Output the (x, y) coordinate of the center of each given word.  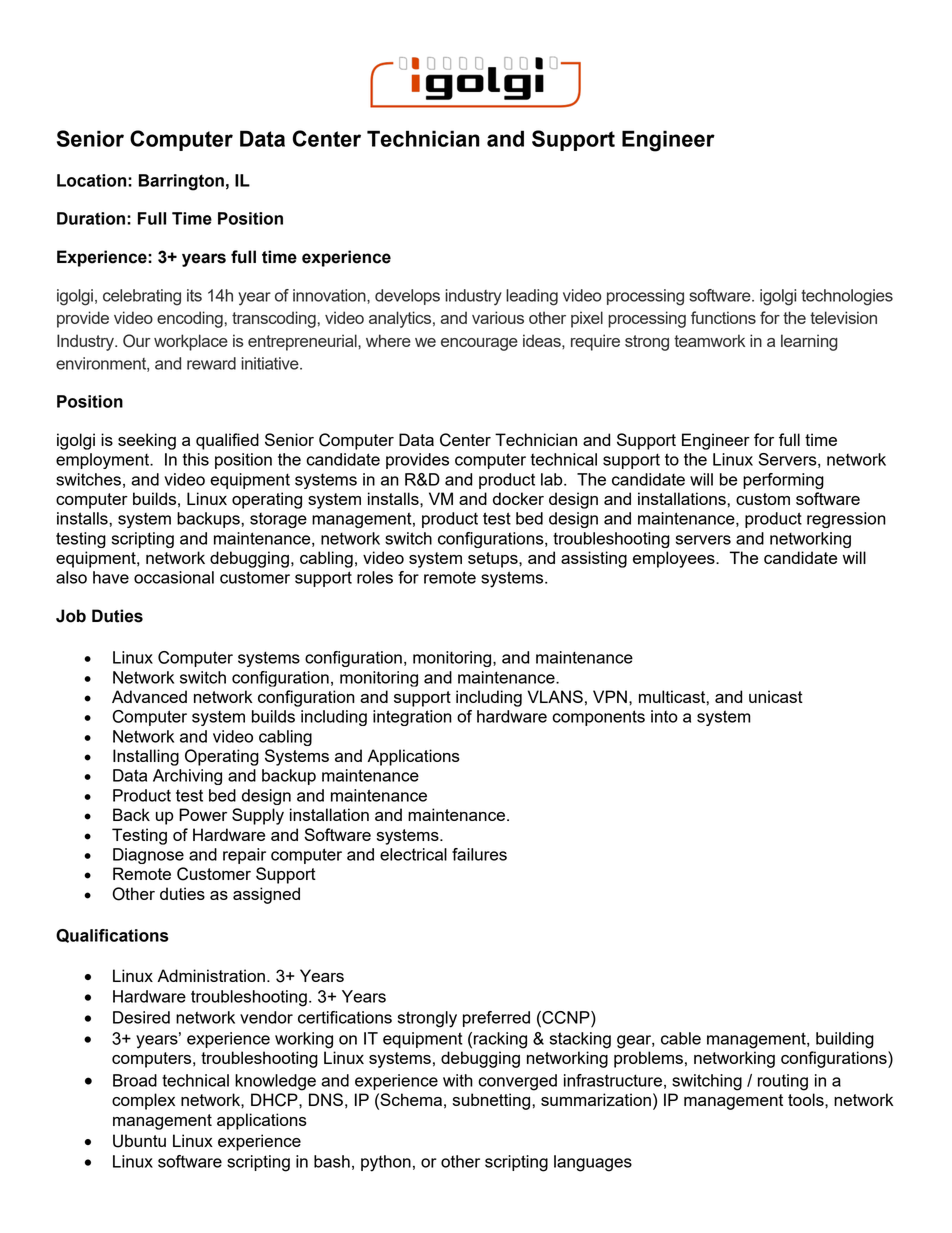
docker (518, 498)
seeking (147, 441)
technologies (847, 297)
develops (407, 297)
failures (479, 854)
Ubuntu (139, 1141)
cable (681, 1038)
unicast (776, 696)
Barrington (181, 182)
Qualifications (112, 936)
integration (412, 718)
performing (783, 481)
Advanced (149, 696)
